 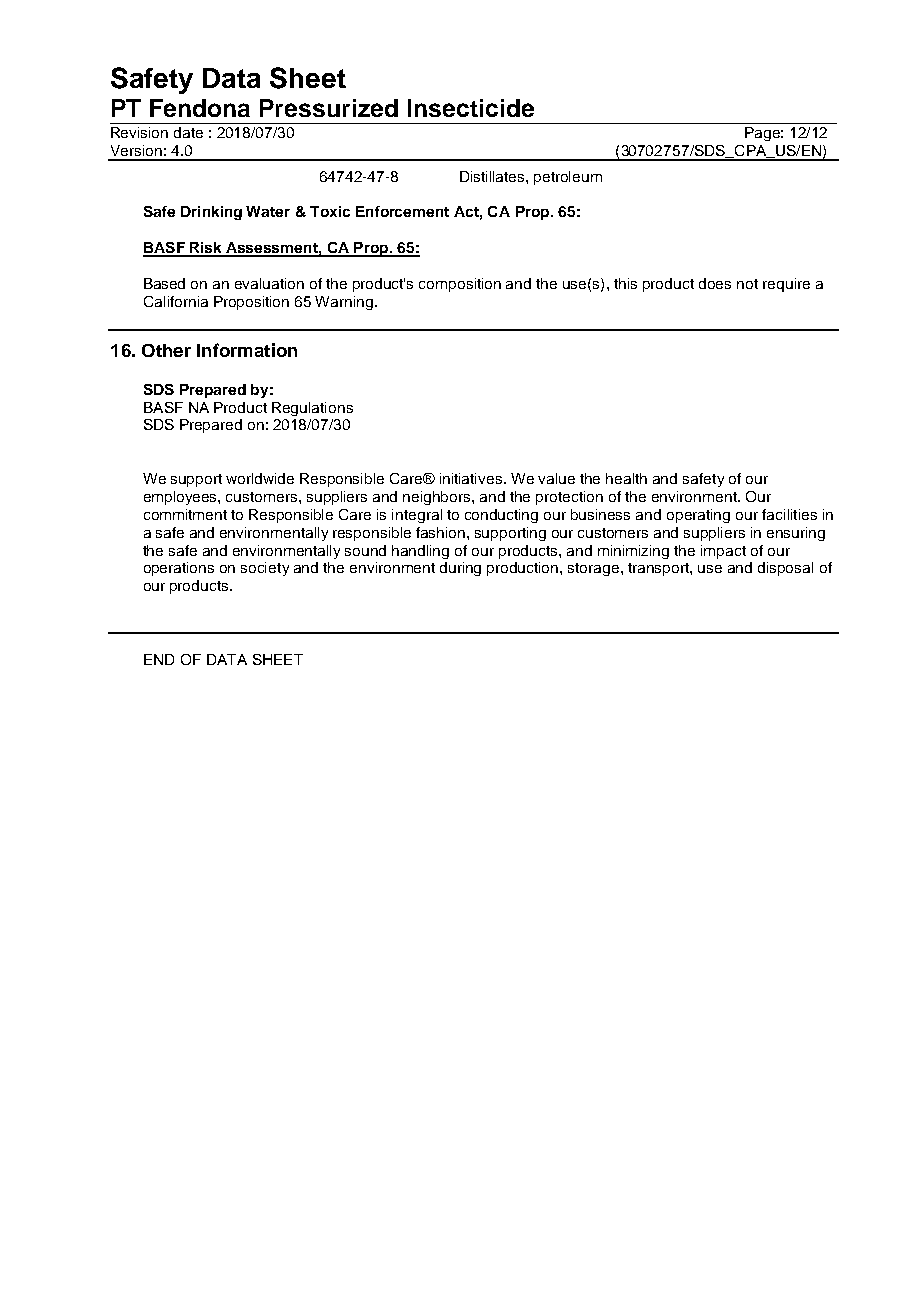 I want to click on petroleum, so click(x=568, y=178).
